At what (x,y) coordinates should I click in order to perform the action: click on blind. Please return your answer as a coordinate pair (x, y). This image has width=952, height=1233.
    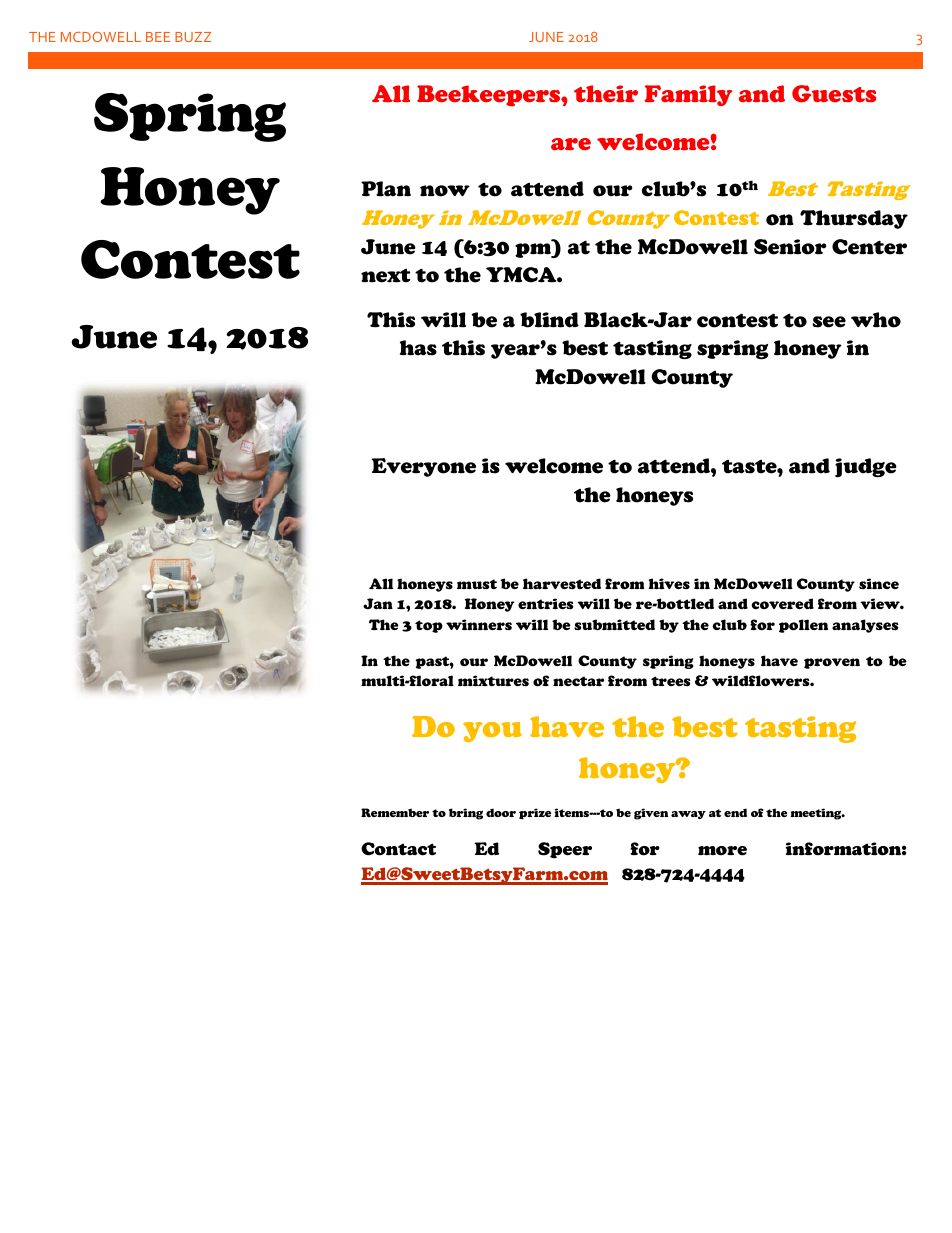
    Looking at the image, I should click on (549, 320).
